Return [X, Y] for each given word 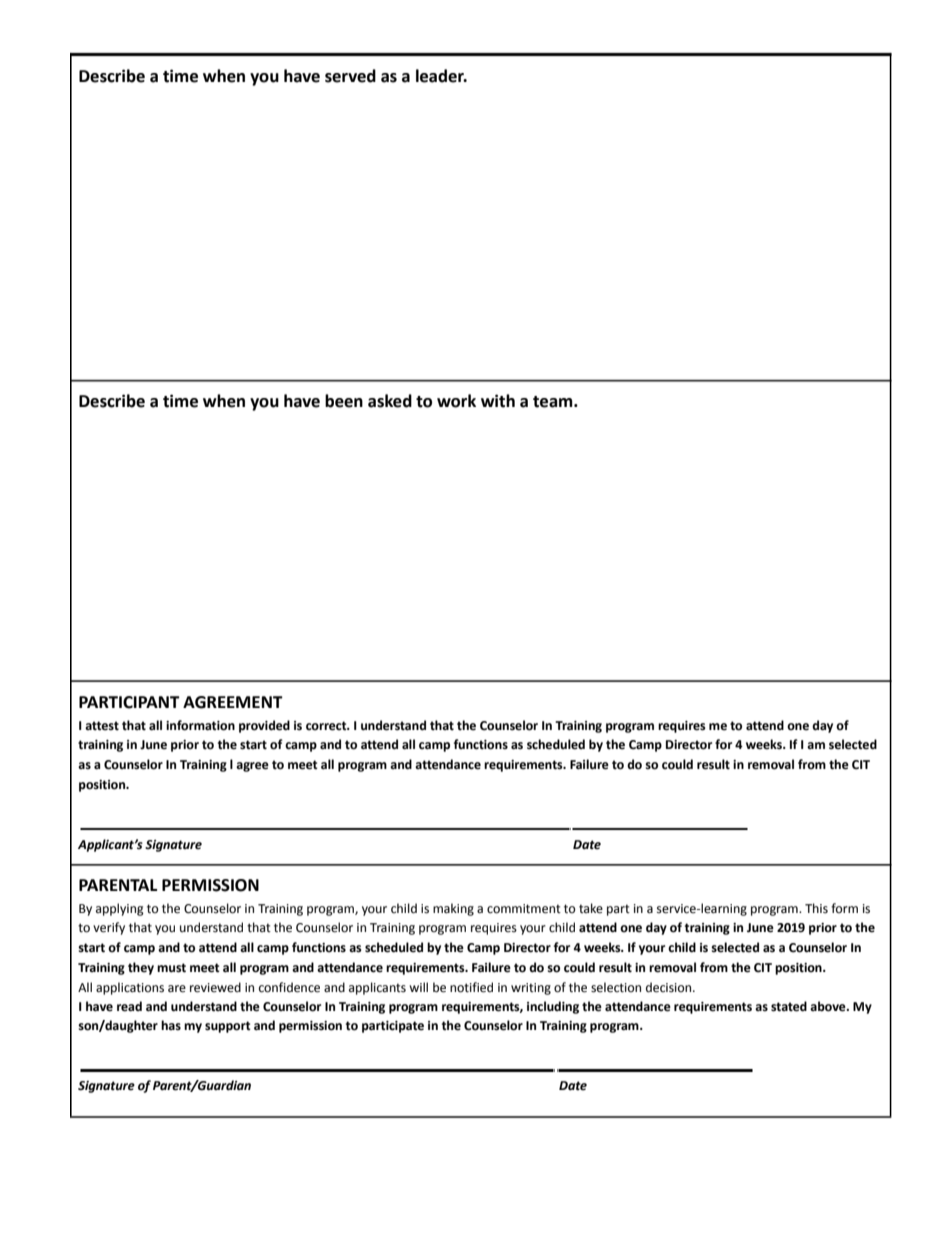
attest [102, 726]
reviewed [215, 987]
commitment [524, 909]
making [453, 909]
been [344, 401]
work [456, 401]
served [350, 76]
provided [264, 726]
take [591, 908]
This [816, 908]
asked [390, 401]
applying [120, 909]
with [498, 401]
